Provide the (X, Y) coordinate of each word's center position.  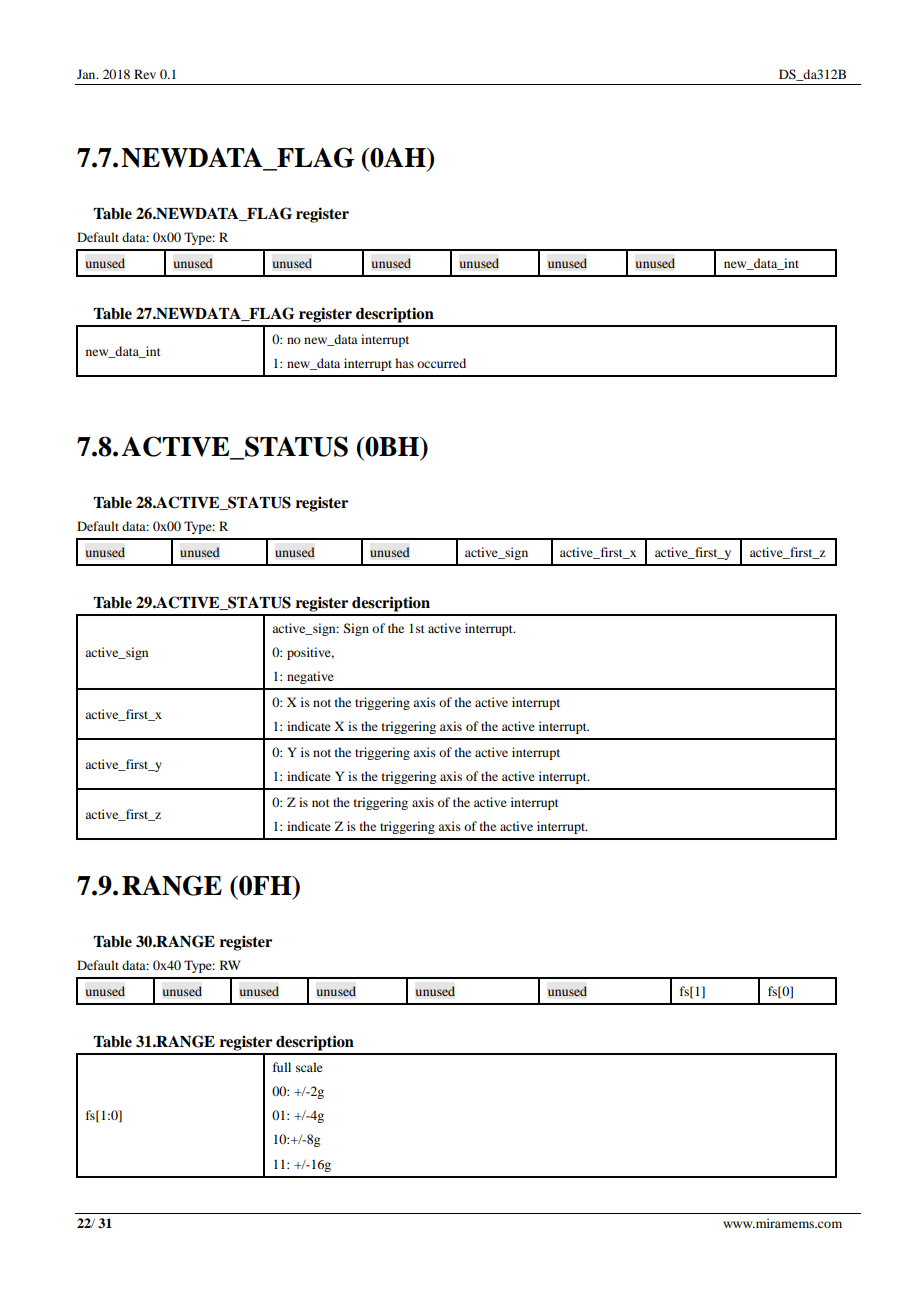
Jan (87, 74)
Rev (145, 74)
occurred (441, 363)
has (404, 363)
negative (310, 677)
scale (309, 1067)
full (282, 1067)
